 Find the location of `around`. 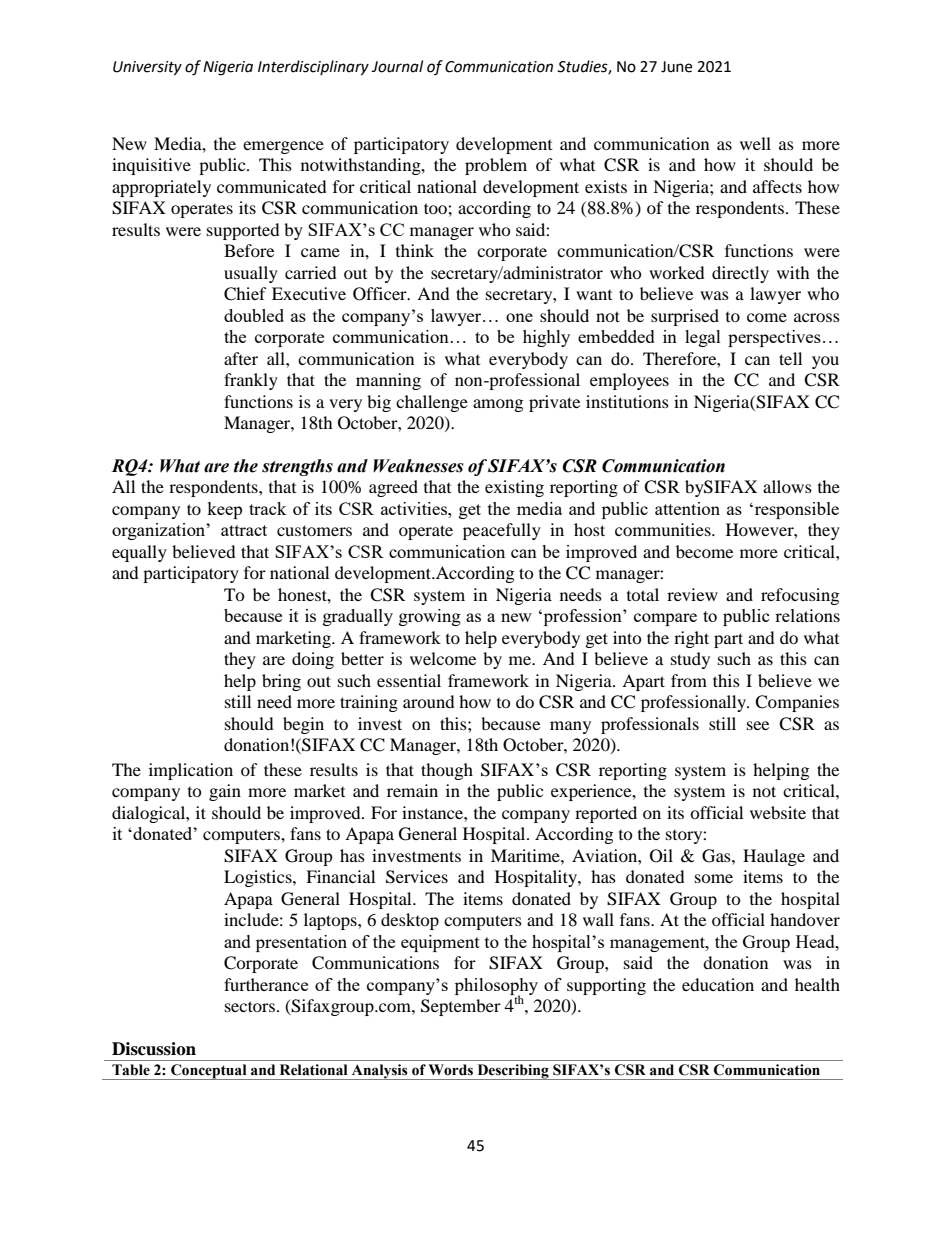

around is located at coordinates (429, 701).
